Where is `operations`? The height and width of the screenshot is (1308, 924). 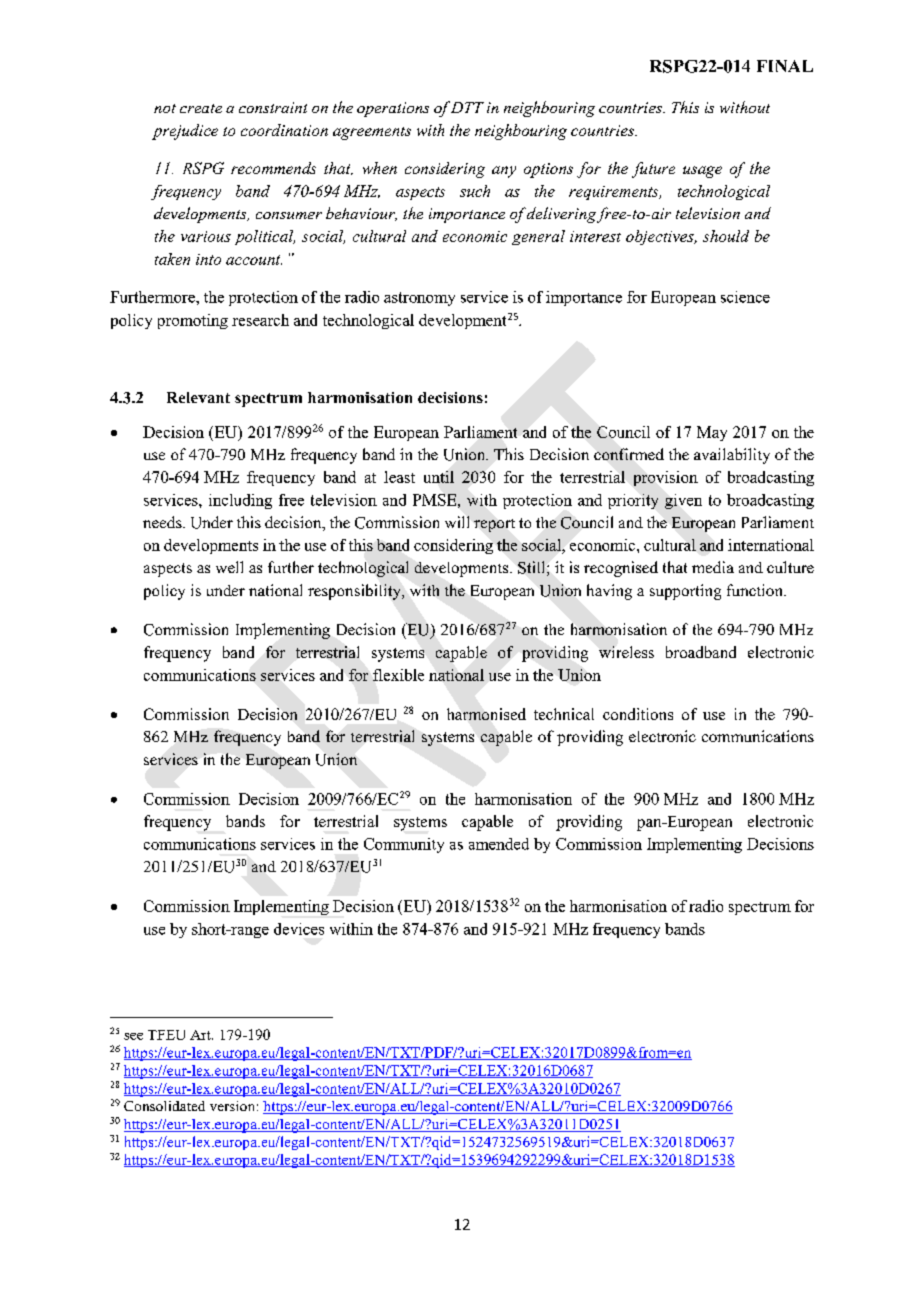 operations is located at coordinates (393, 109).
